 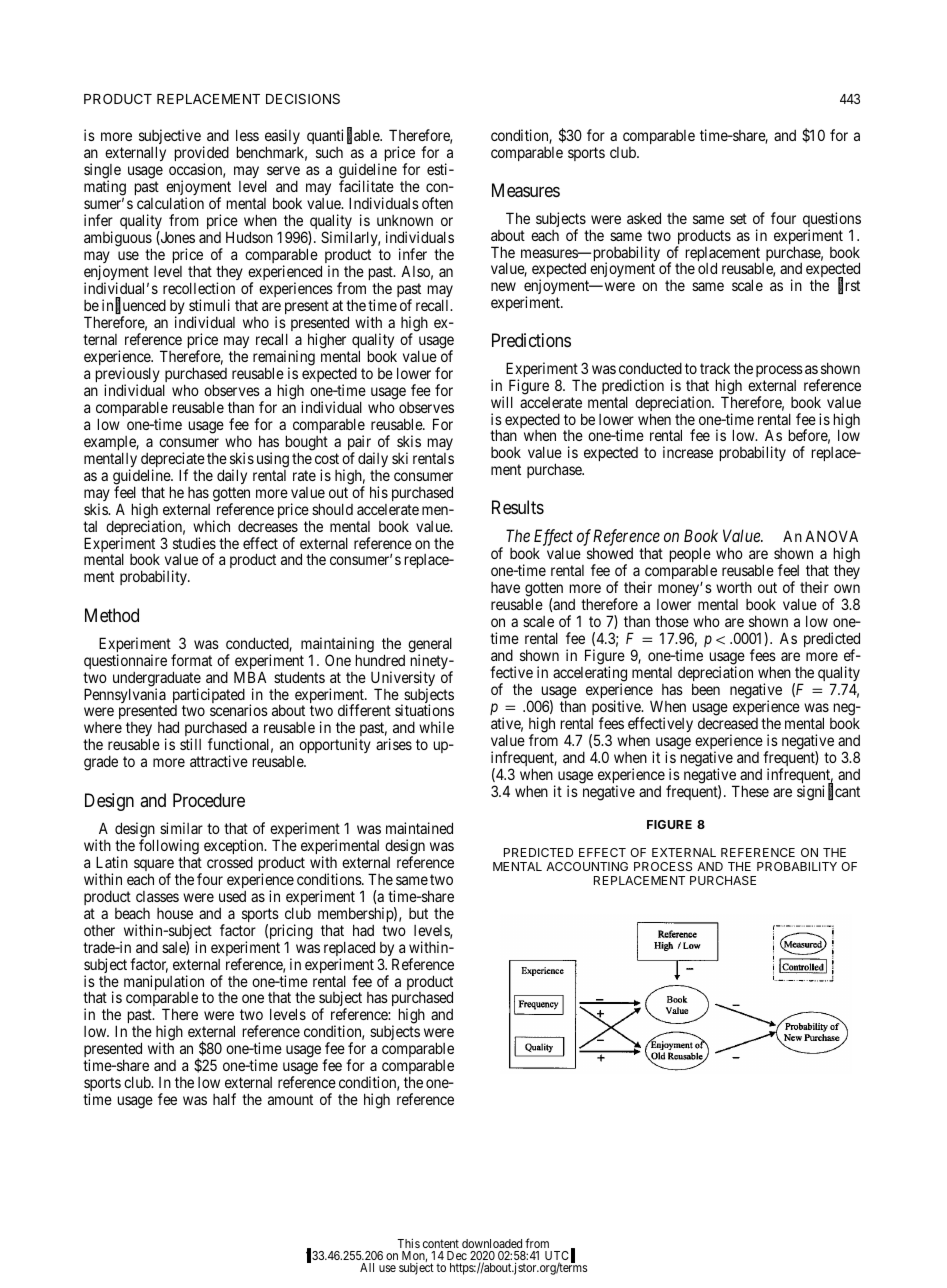 I want to click on provided, so click(x=202, y=155).
